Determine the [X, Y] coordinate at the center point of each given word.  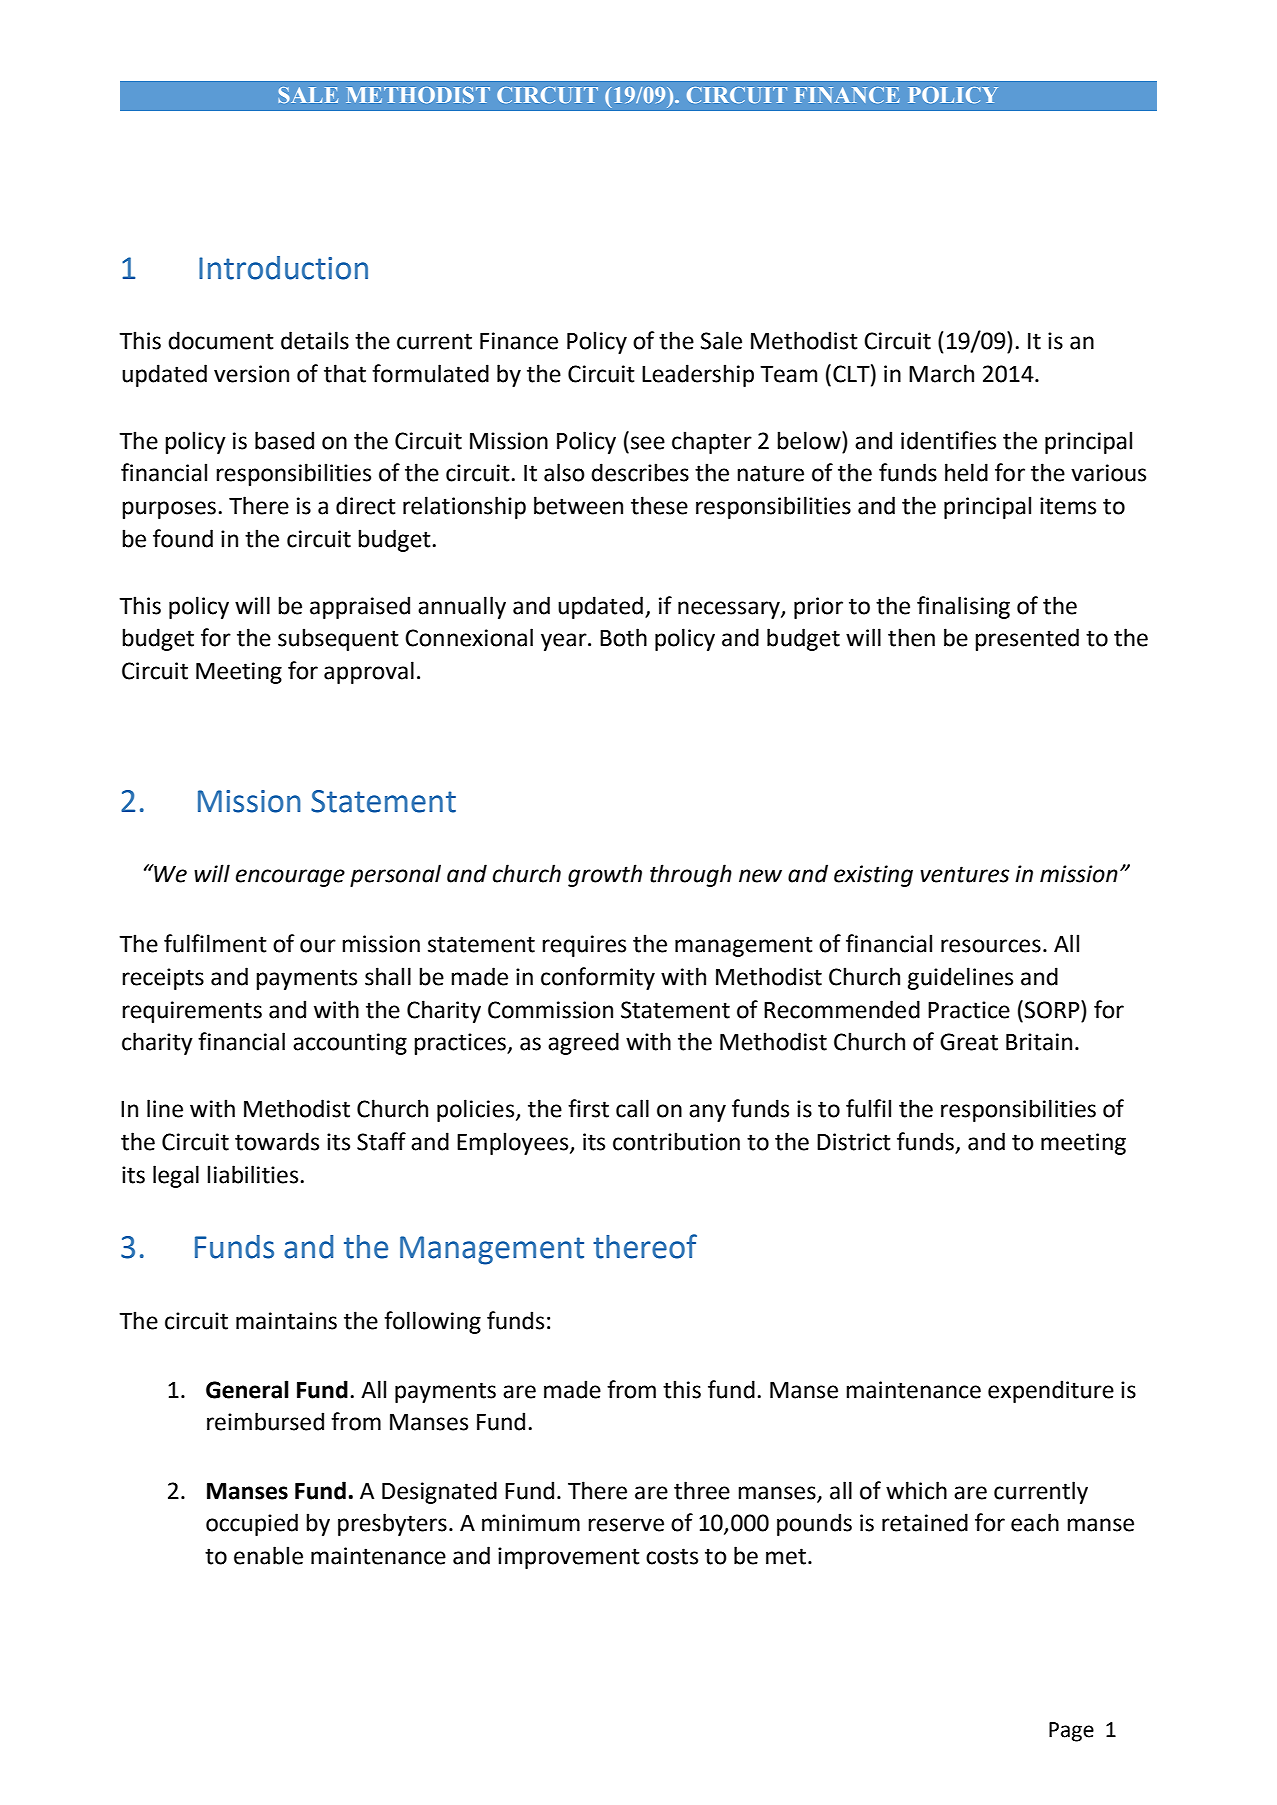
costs [672, 1556]
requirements [192, 1012]
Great [969, 1042]
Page [1071, 1732]
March [941, 373]
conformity [598, 978]
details [315, 340]
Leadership [698, 375]
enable [268, 1555]
